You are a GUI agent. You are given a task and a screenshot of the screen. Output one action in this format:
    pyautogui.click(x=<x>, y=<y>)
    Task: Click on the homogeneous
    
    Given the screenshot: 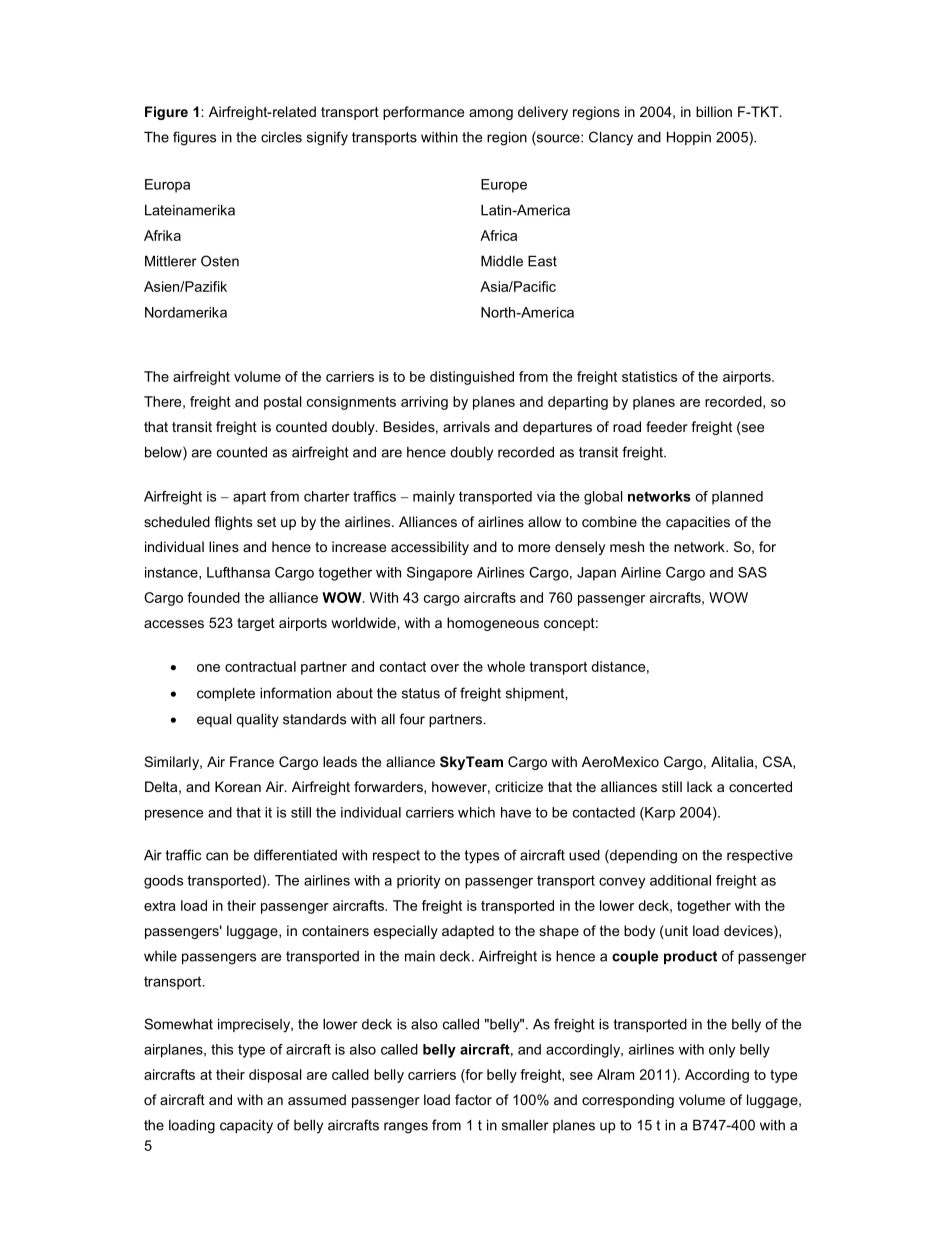 What is the action you would take?
    pyautogui.click(x=493, y=624)
